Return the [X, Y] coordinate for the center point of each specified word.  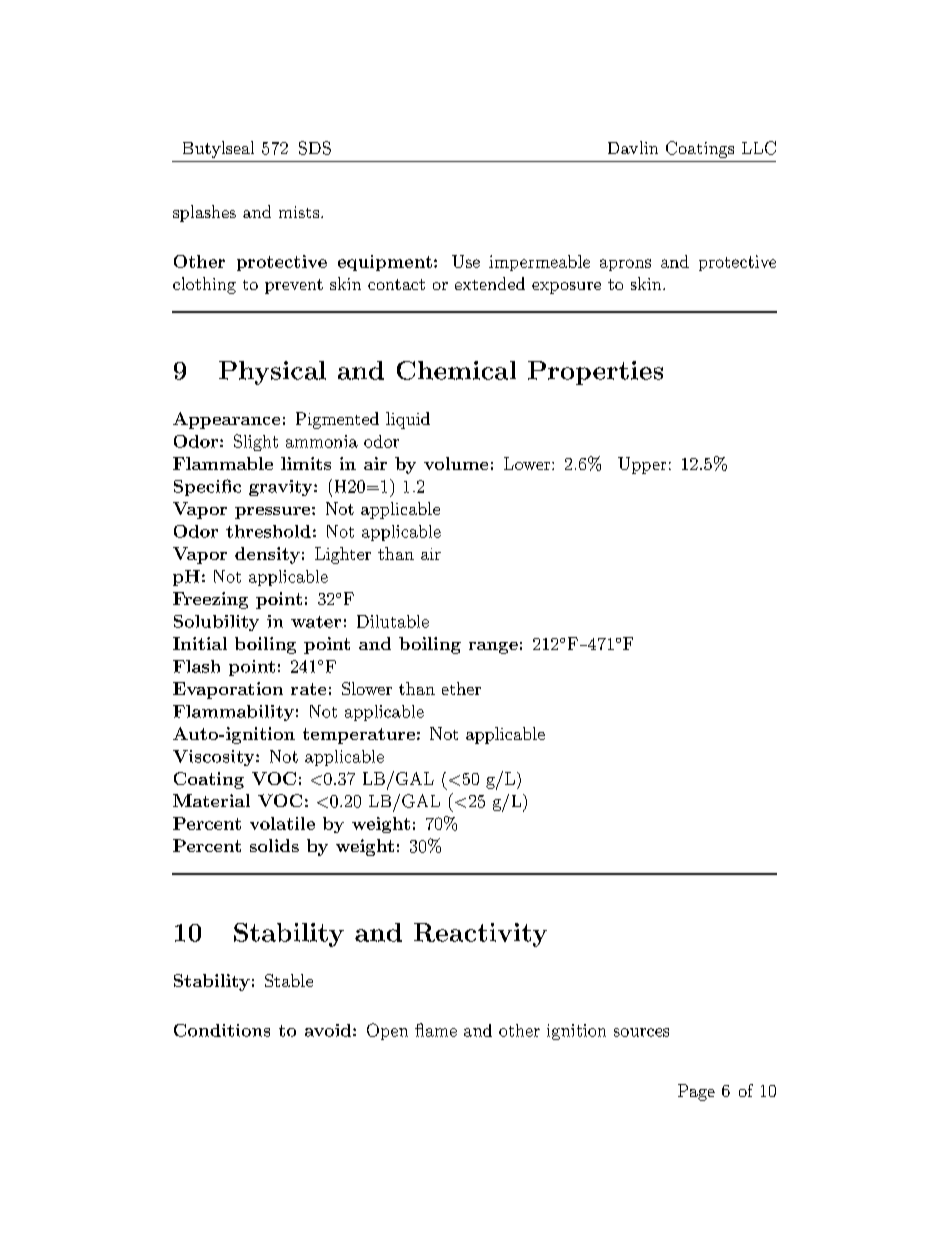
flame [436, 1030]
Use [466, 261]
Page [696, 1092]
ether [461, 688]
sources [641, 1032]
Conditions [222, 1030]
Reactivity [480, 935]
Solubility [216, 623]
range [493, 648]
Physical [272, 373]
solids [274, 845]
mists [299, 212]
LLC [759, 148]
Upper [642, 465]
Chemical [456, 370]
